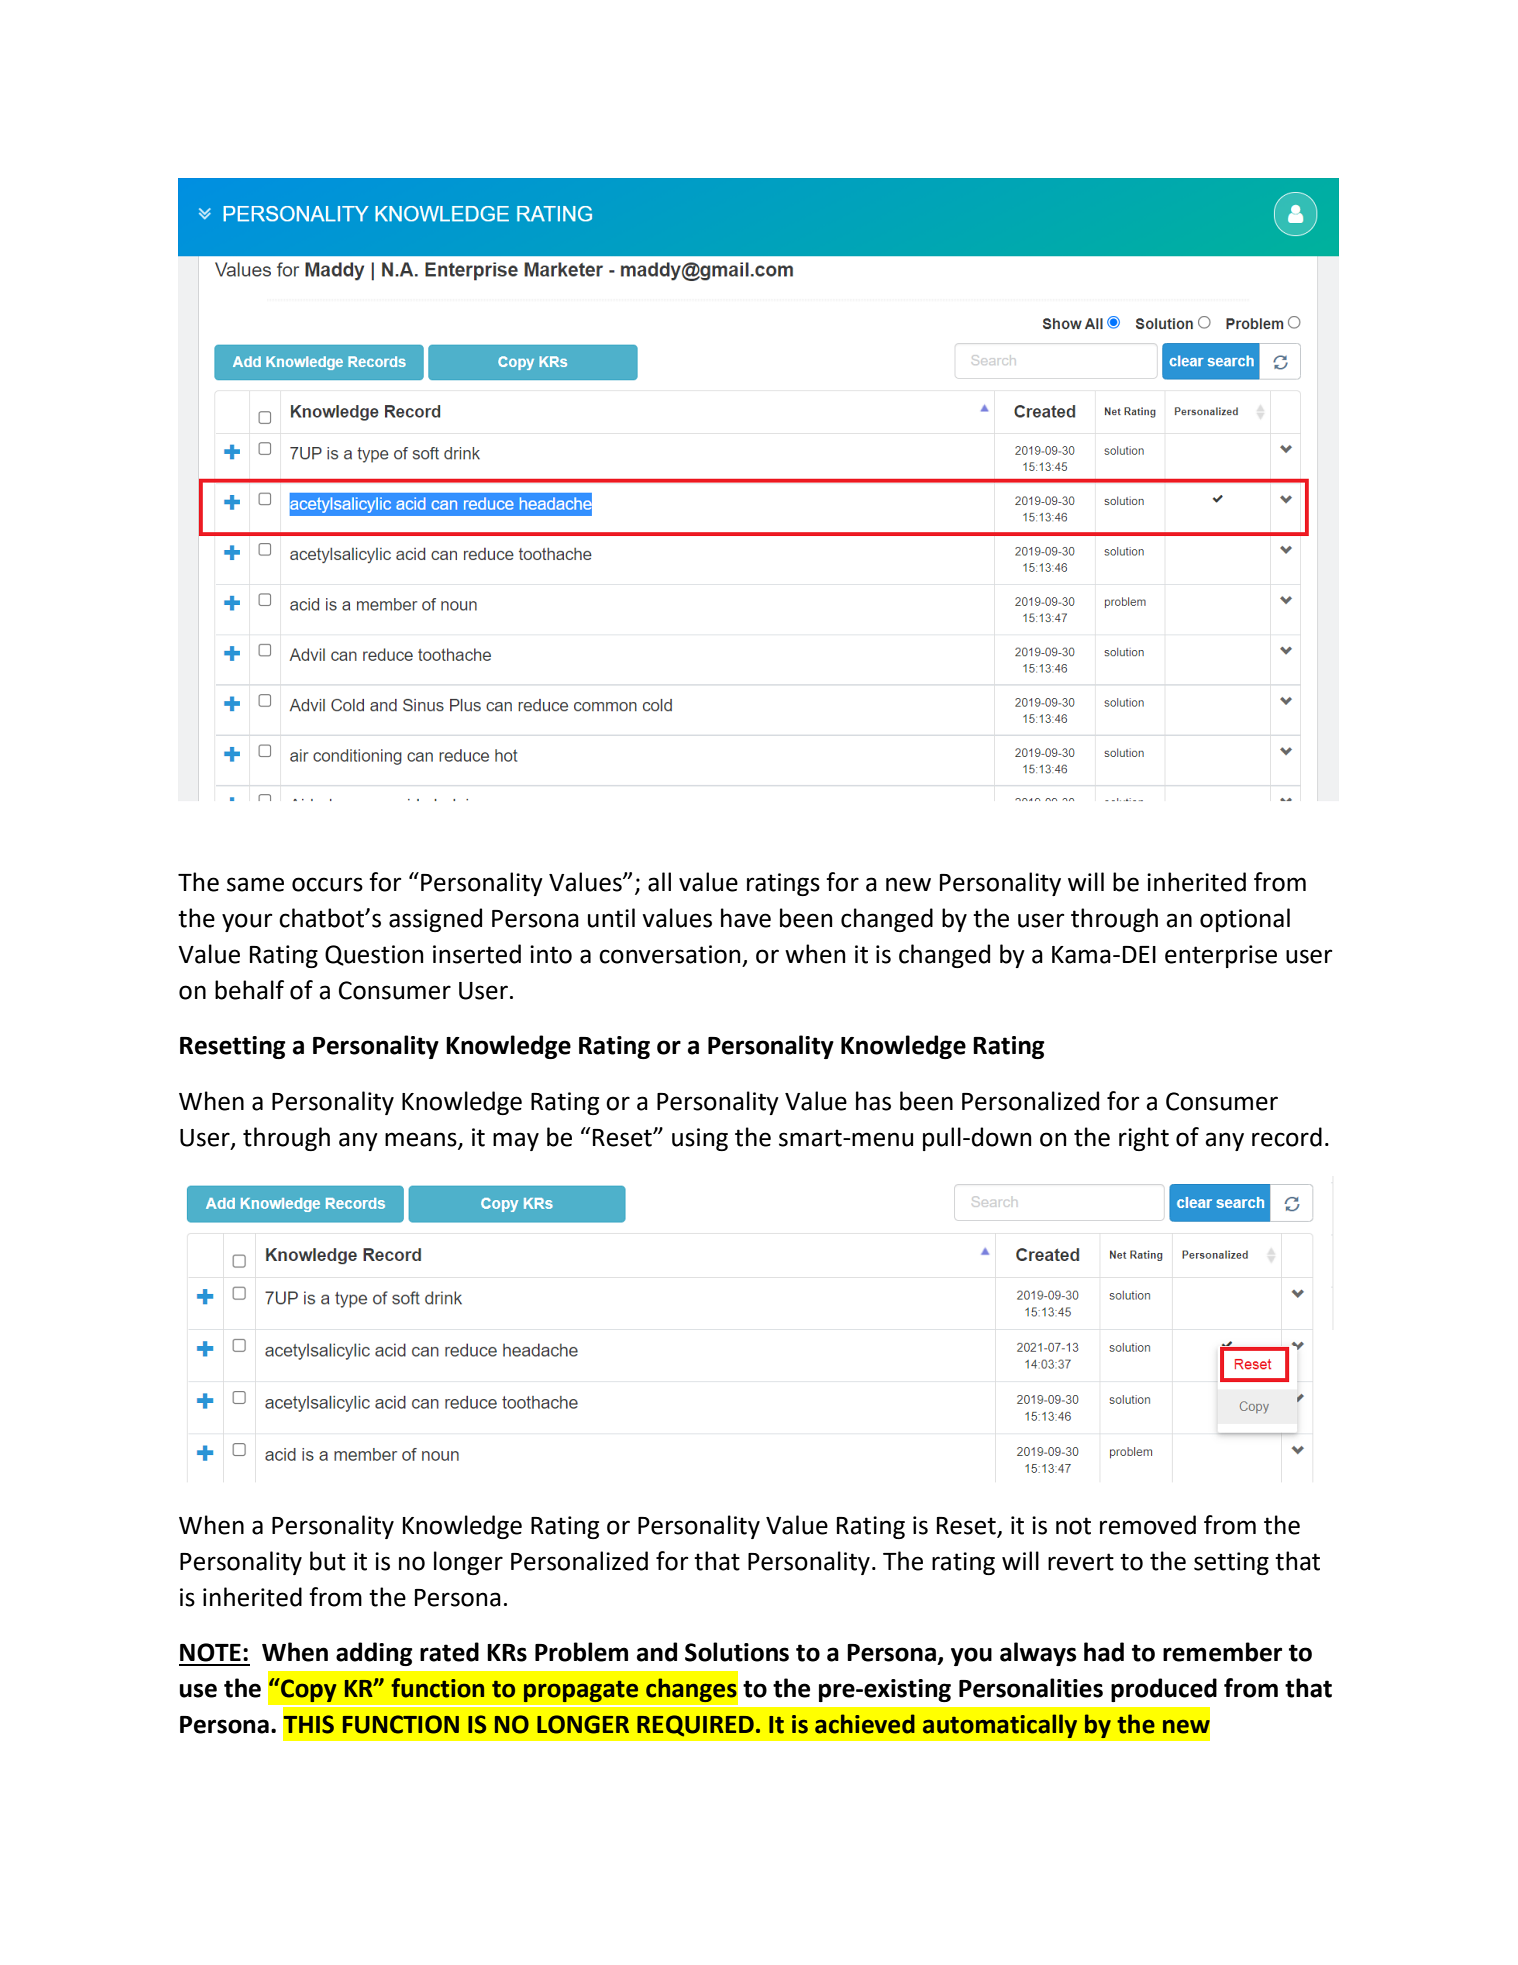  What do you see at coordinates (1245, 920) in the screenshot?
I see `optional` at bounding box center [1245, 920].
